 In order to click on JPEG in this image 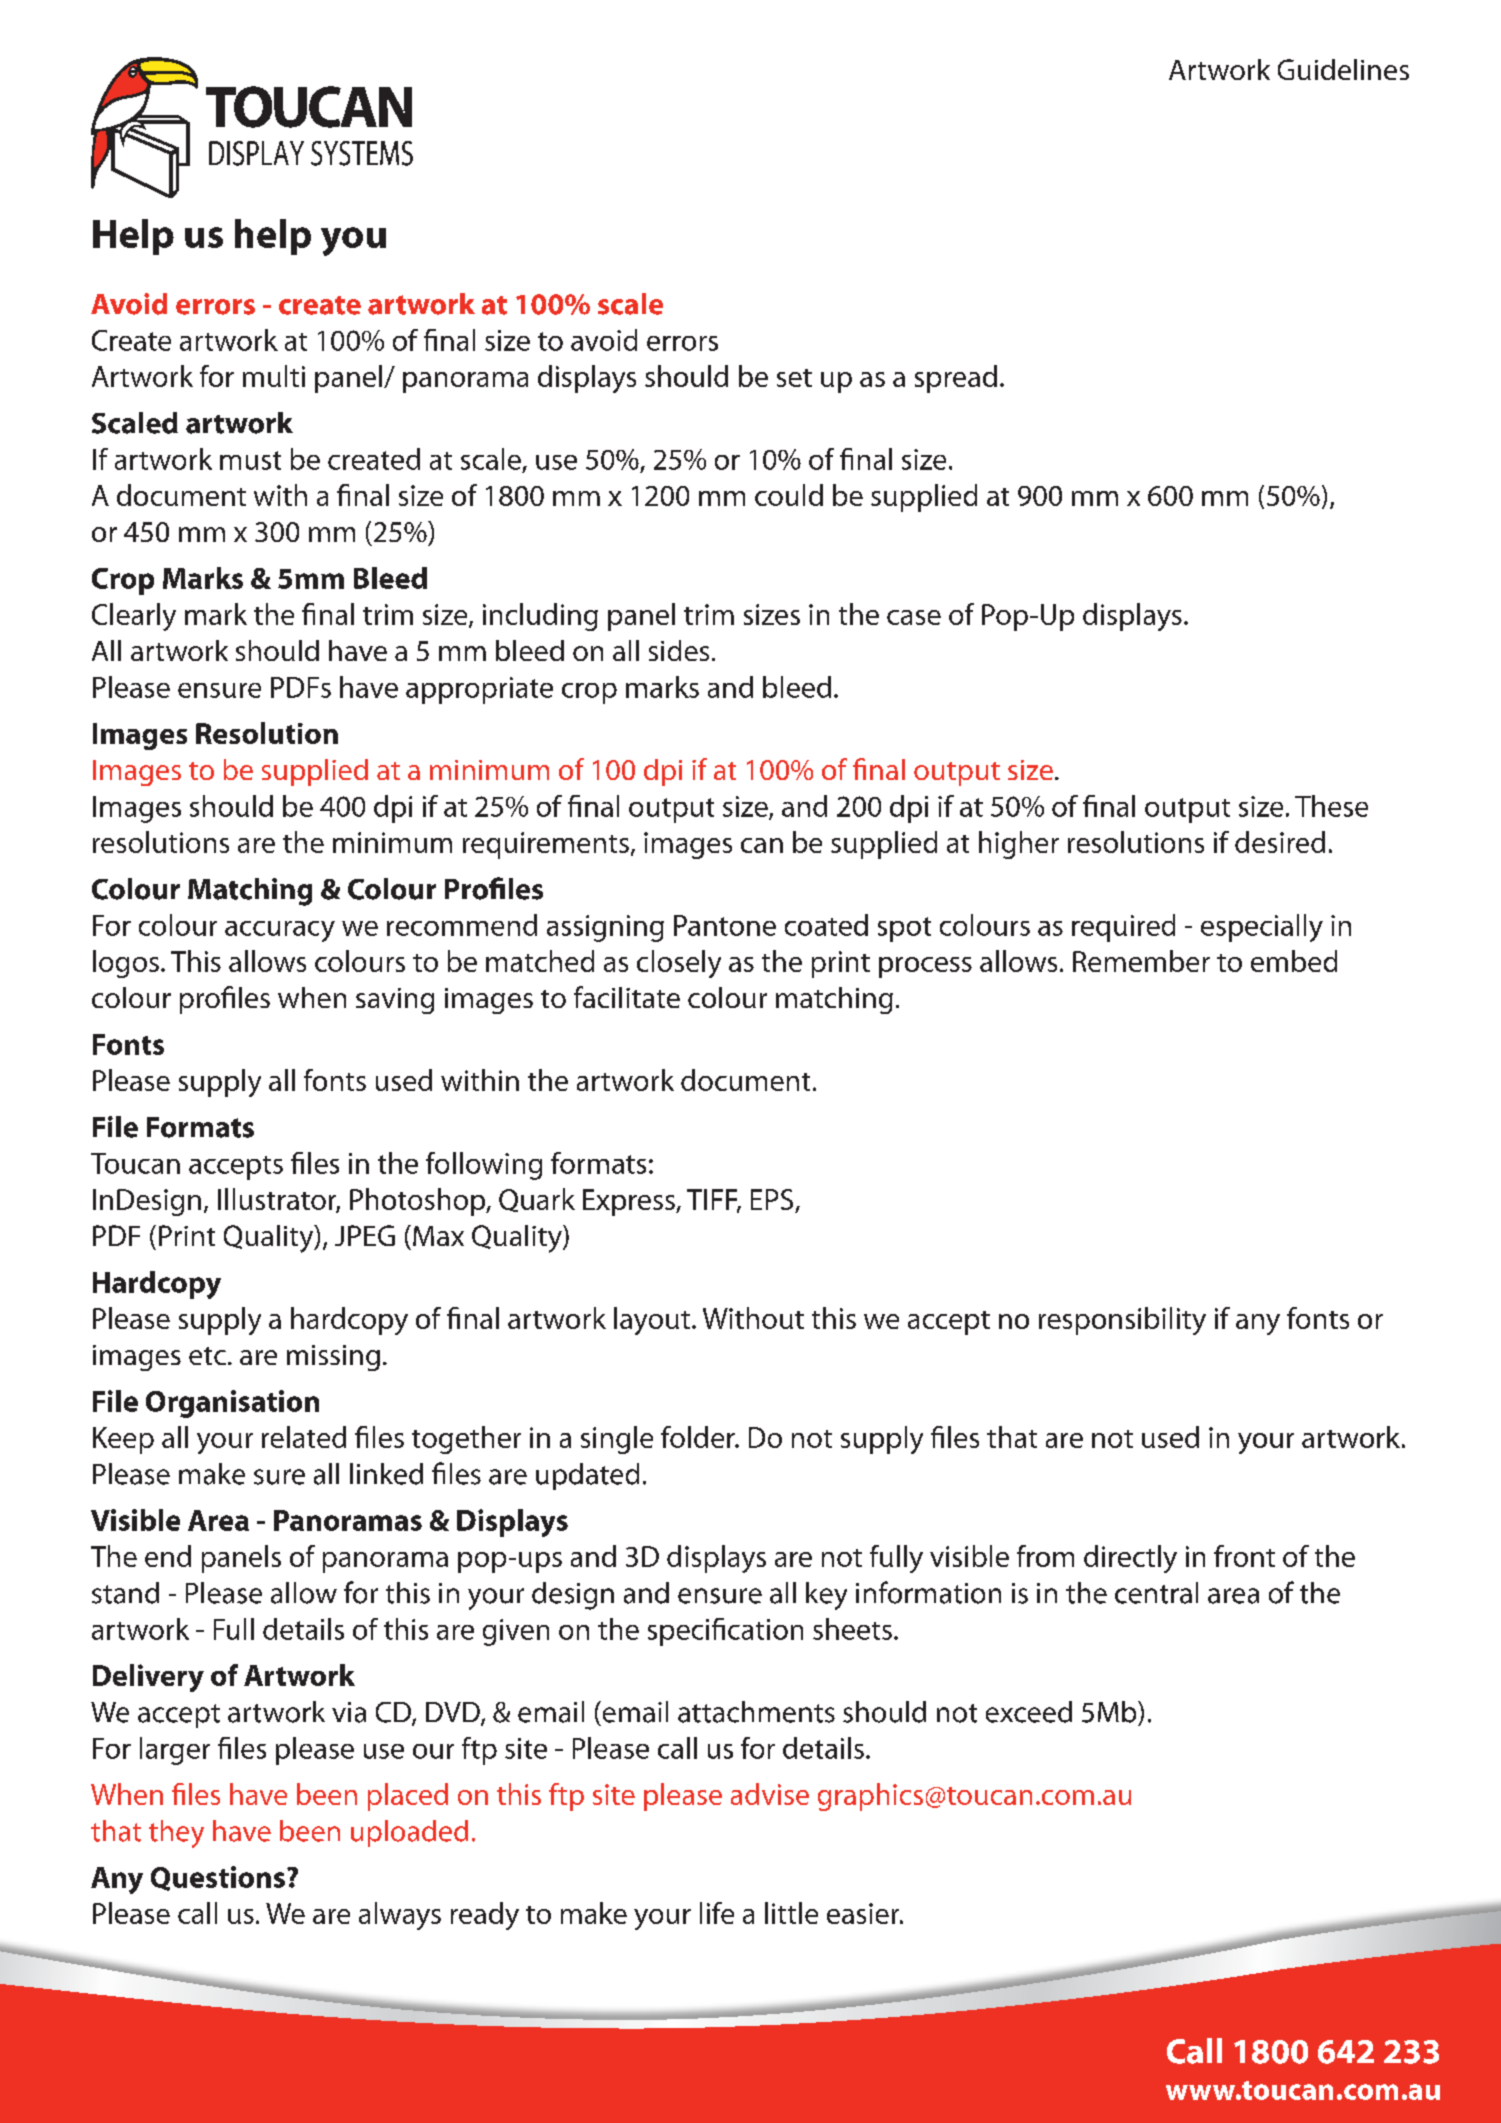, I will do `click(365, 1235)`.
